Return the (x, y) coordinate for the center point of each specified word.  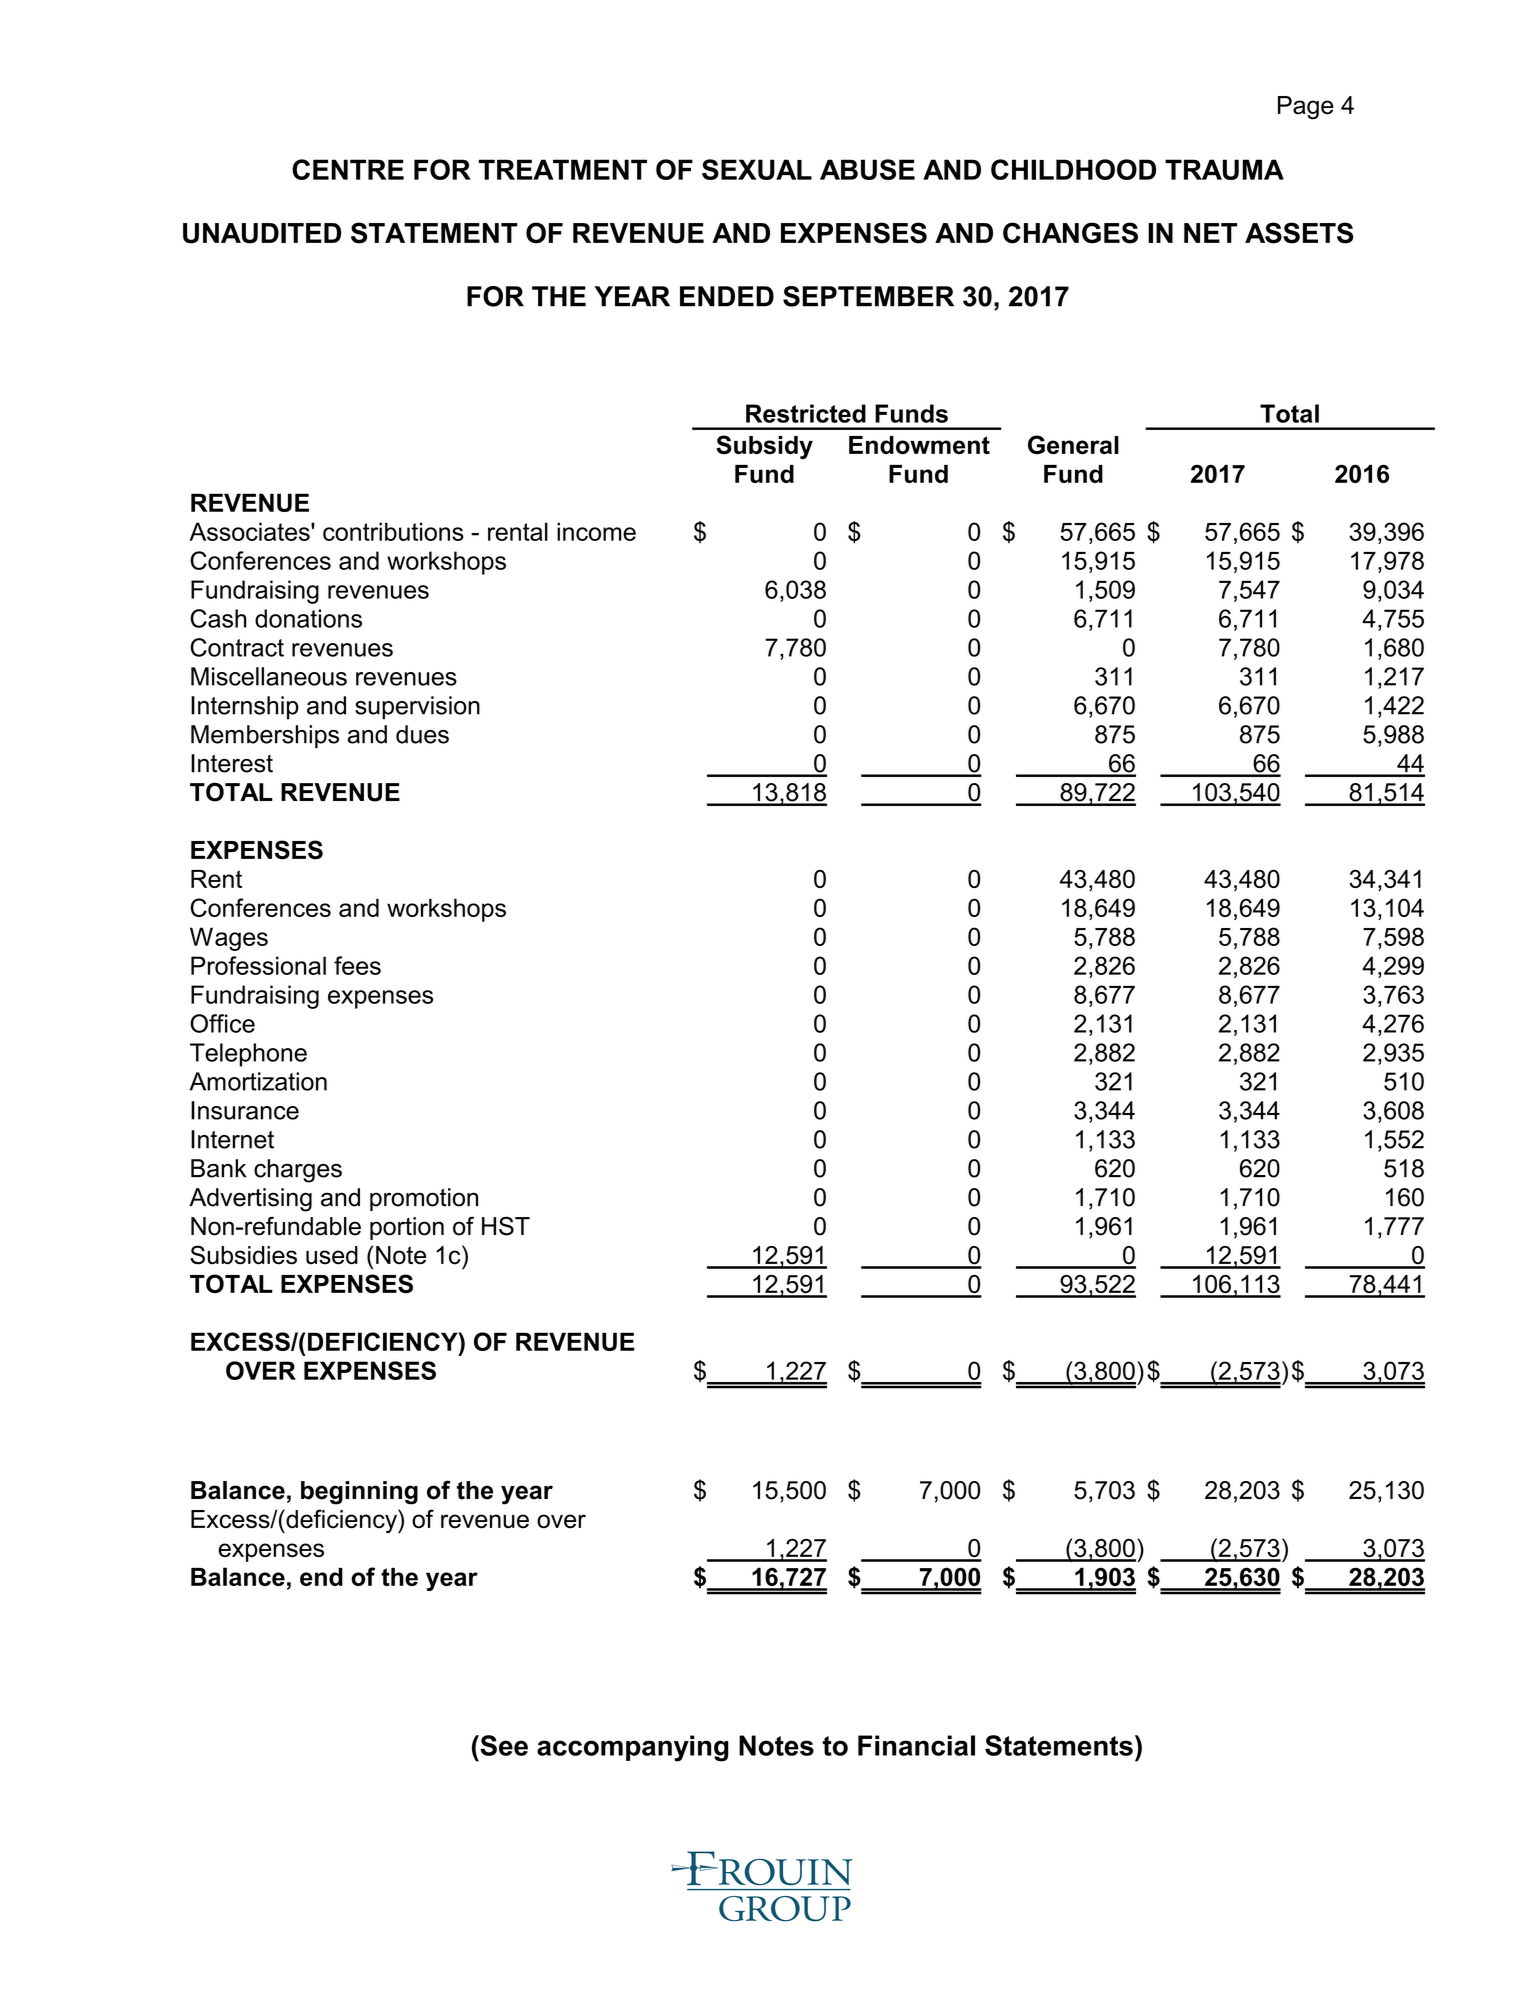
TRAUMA (1224, 169)
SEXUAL (757, 169)
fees (357, 965)
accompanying (633, 1748)
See (503, 1745)
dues (422, 734)
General (1073, 444)
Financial (916, 1745)
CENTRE (348, 169)
